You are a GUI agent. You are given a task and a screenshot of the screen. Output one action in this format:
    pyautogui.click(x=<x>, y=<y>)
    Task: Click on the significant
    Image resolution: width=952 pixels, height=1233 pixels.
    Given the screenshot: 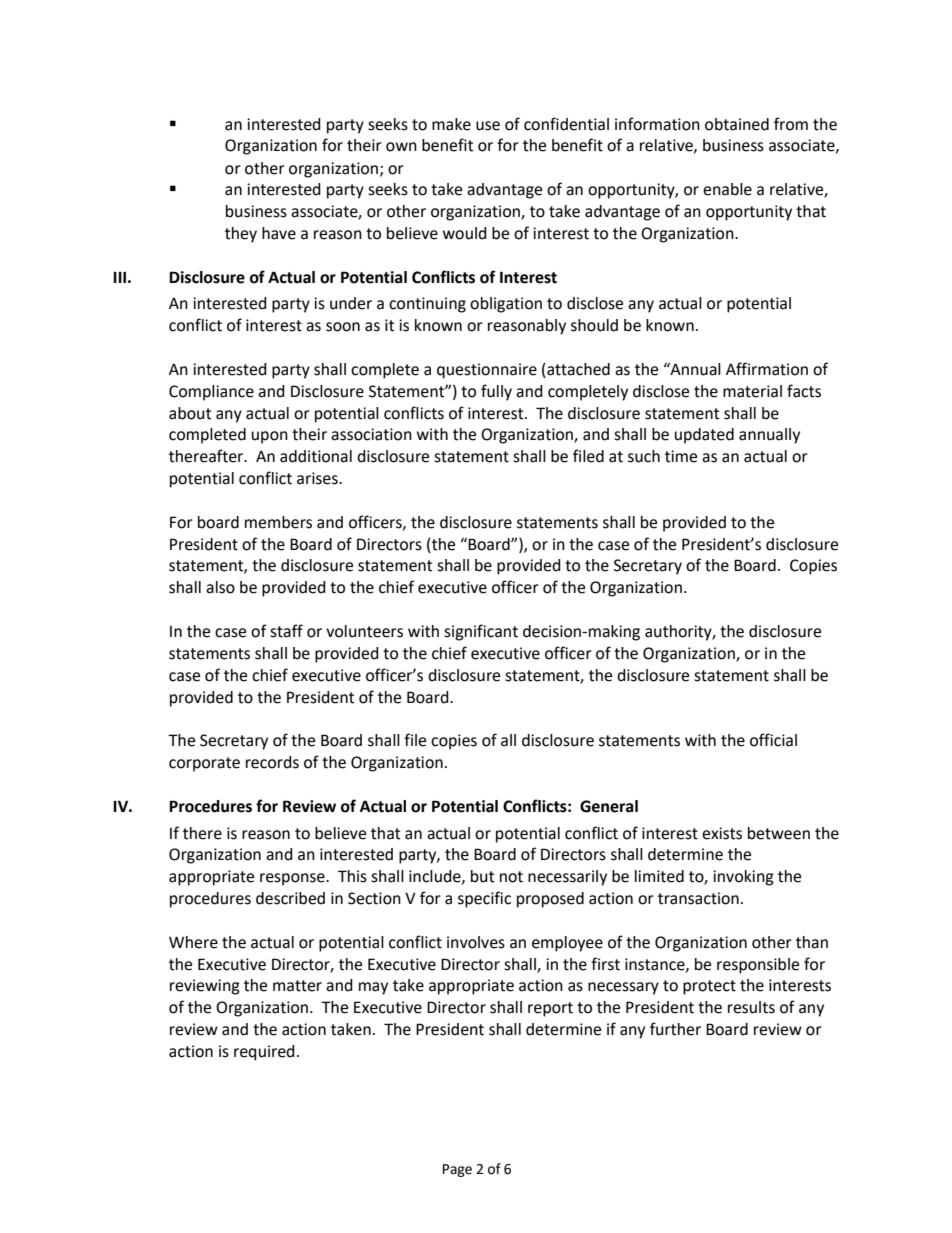 What is the action you would take?
    pyautogui.click(x=481, y=632)
